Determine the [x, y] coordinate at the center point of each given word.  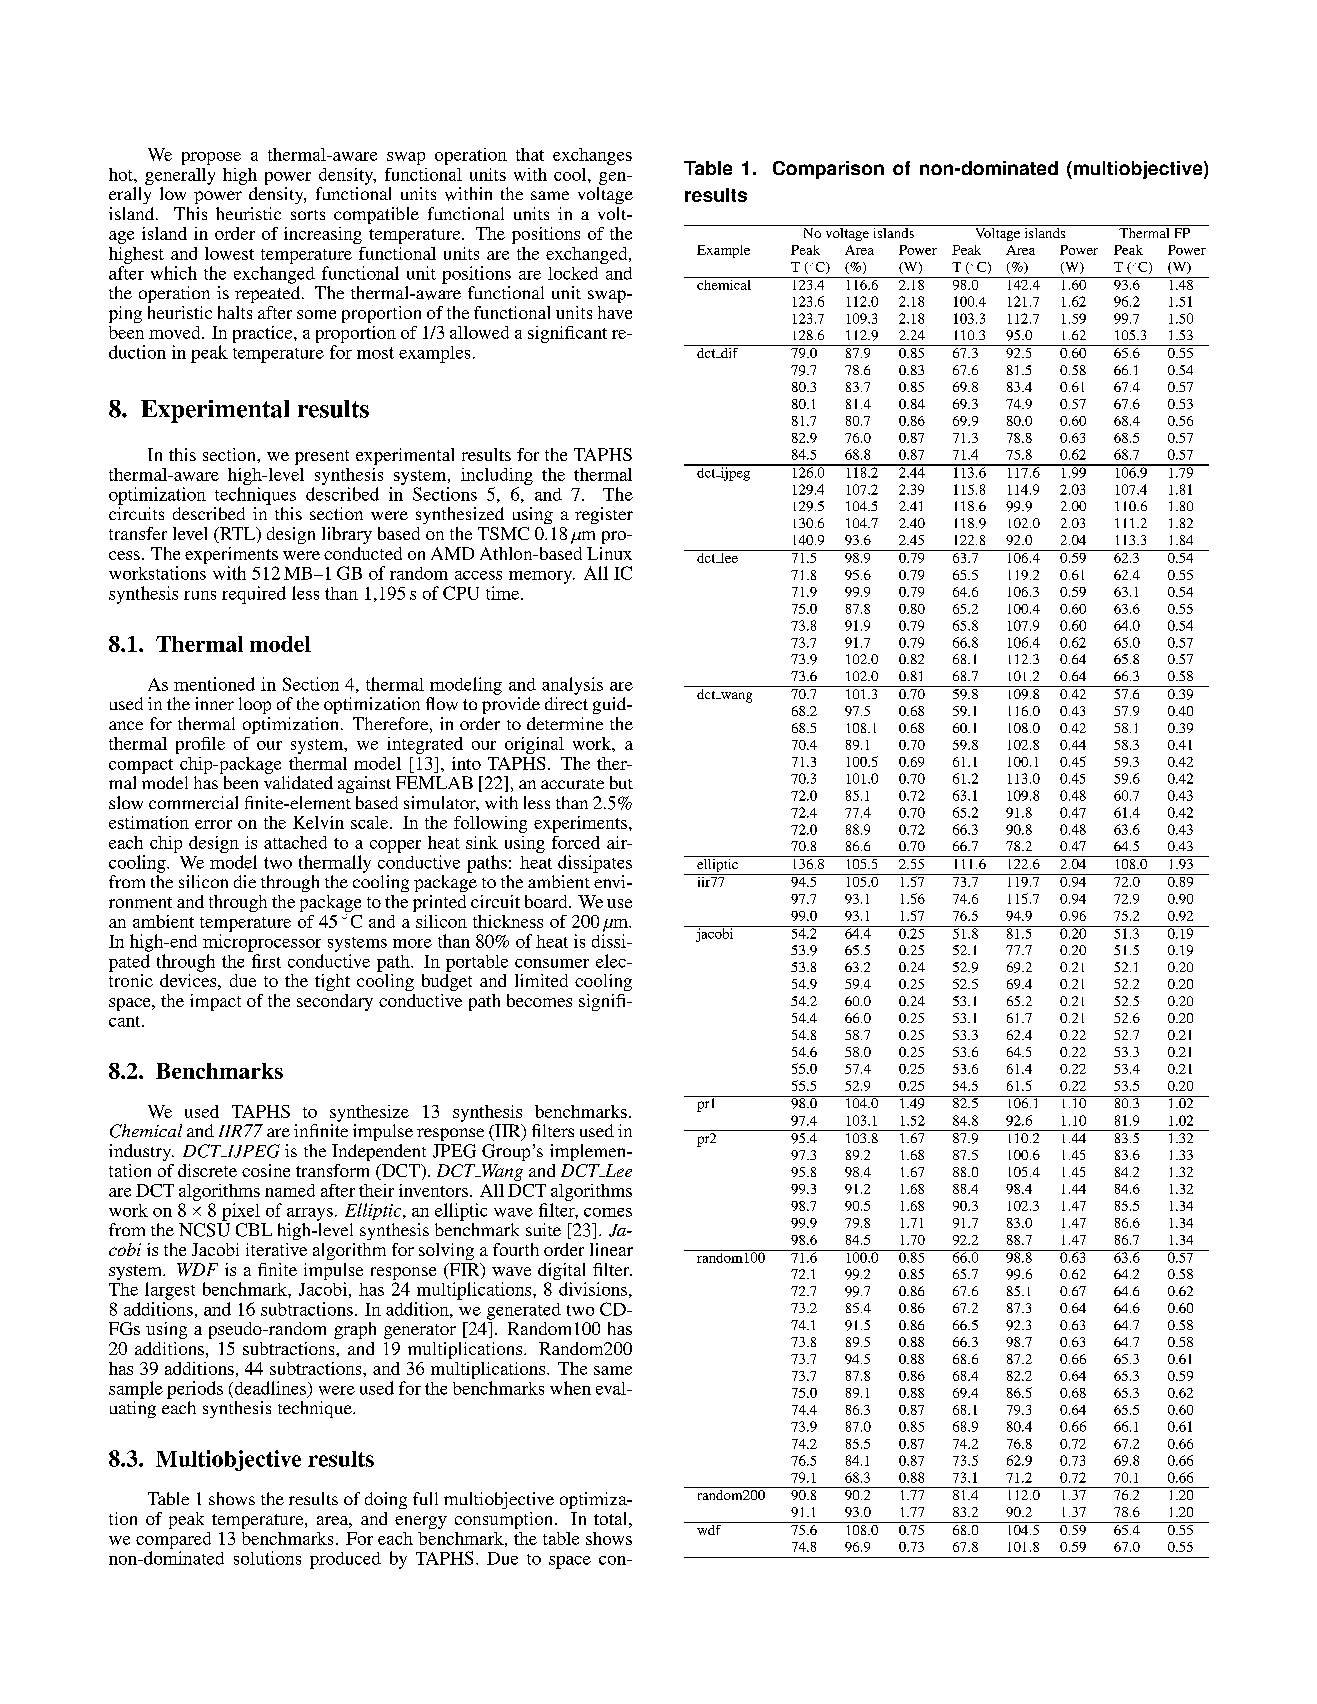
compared [173, 1540]
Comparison [828, 170]
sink [482, 842]
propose [211, 158]
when [570, 1388]
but [621, 782]
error [213, 824]
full [425, 1498]
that [530, 154]
